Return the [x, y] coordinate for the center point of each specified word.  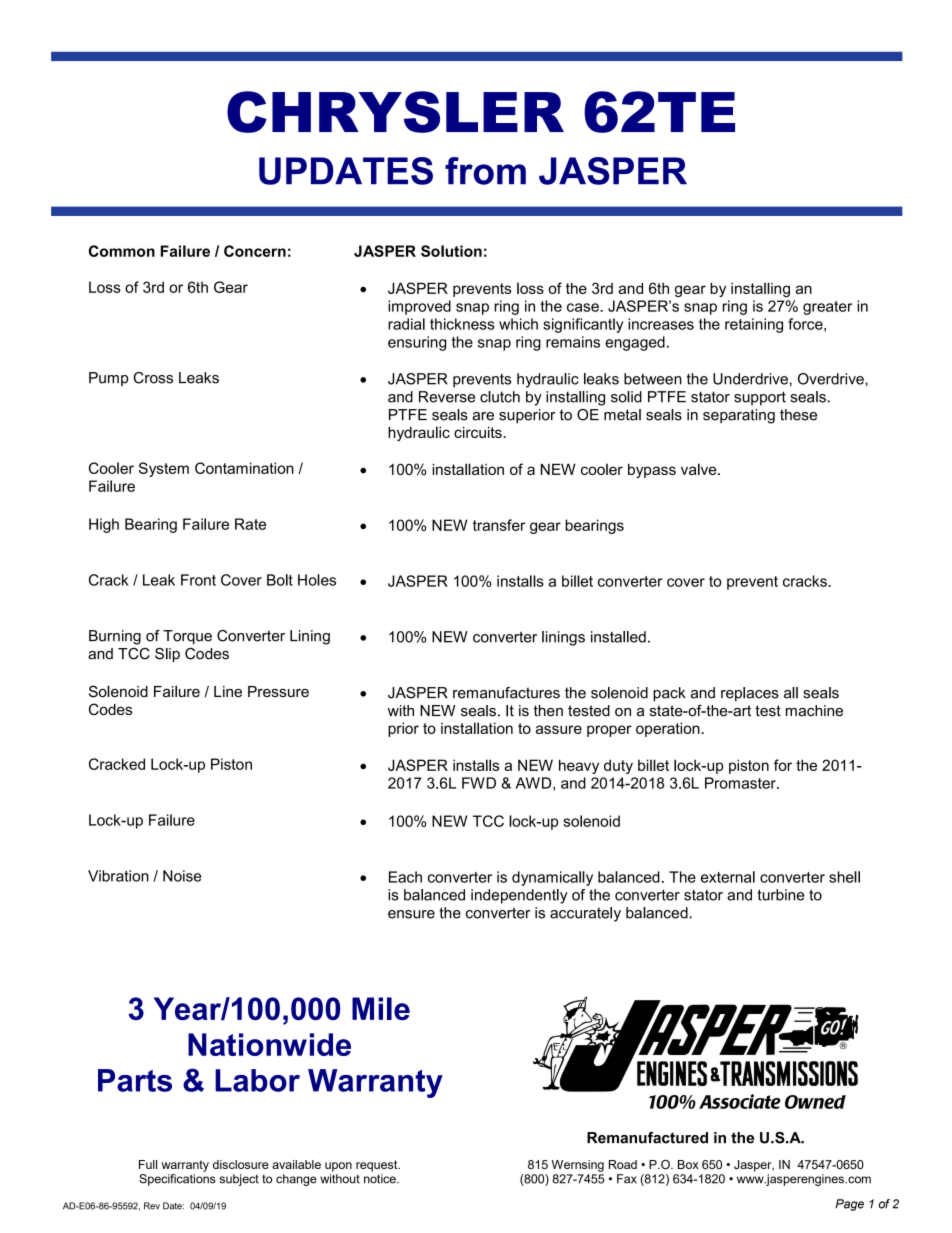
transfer [499, 525]
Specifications [177, 1180]
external [728, 877]
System [164, 469]
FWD [479, 783]
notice [381, 1179]
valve [700, 469]
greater [827, 308]
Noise [182, 876]
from [485, 171]
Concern [255, 251]
